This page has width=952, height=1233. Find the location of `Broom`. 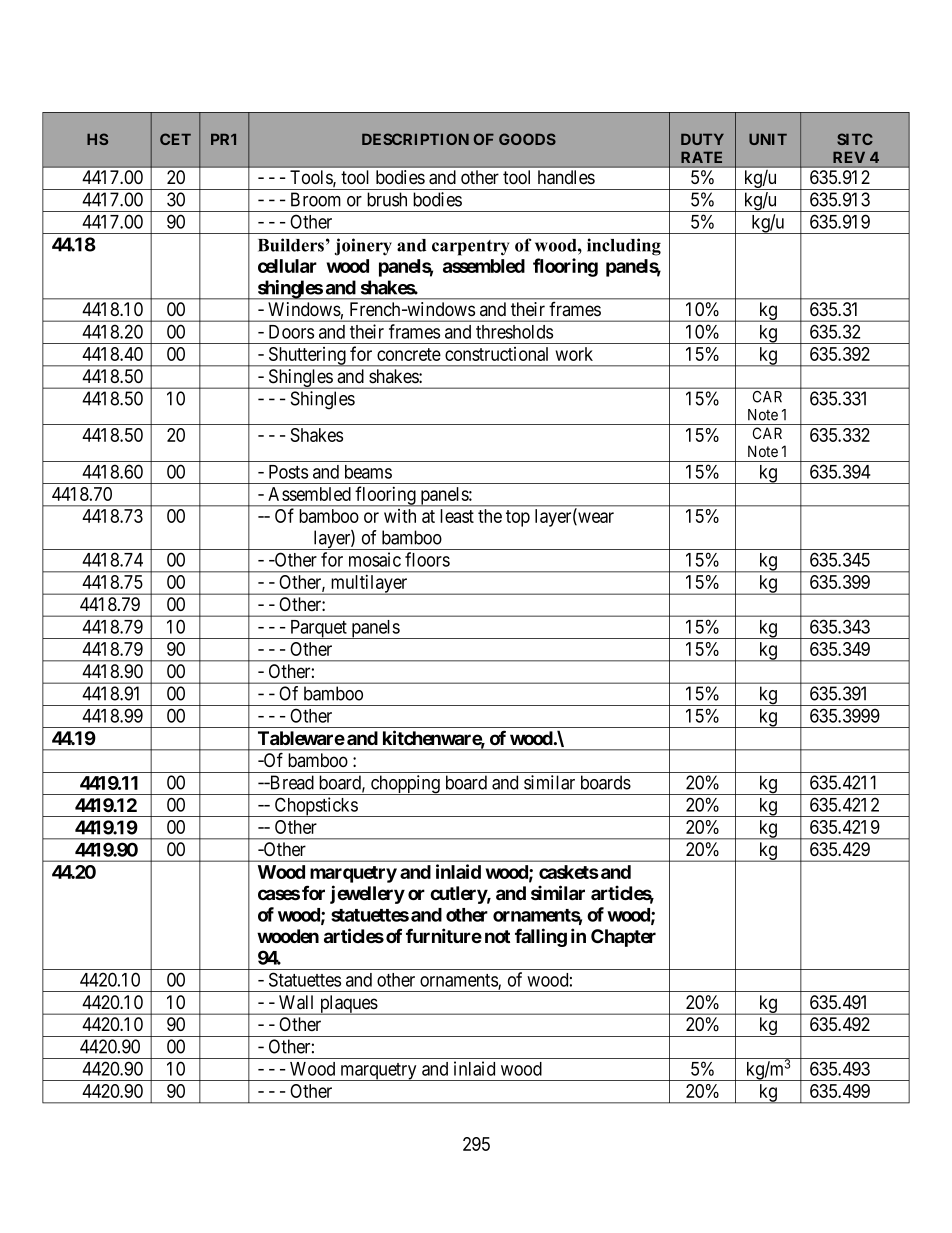

Broom is located at coordinates (316, 199).
